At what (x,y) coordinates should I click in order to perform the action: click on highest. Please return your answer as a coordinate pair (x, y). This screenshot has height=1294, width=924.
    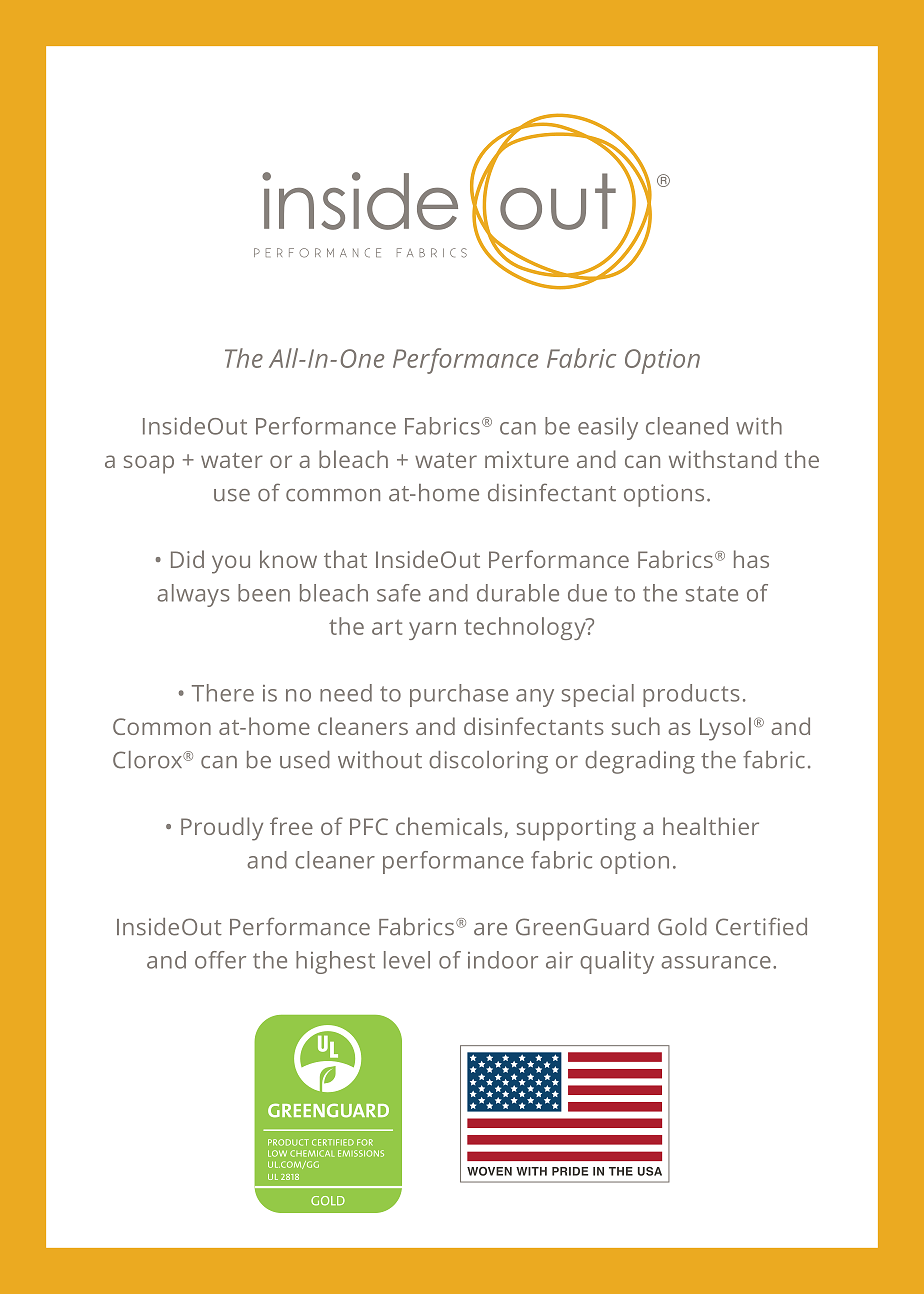
    Looking at the image, I should click on (335, 962).
